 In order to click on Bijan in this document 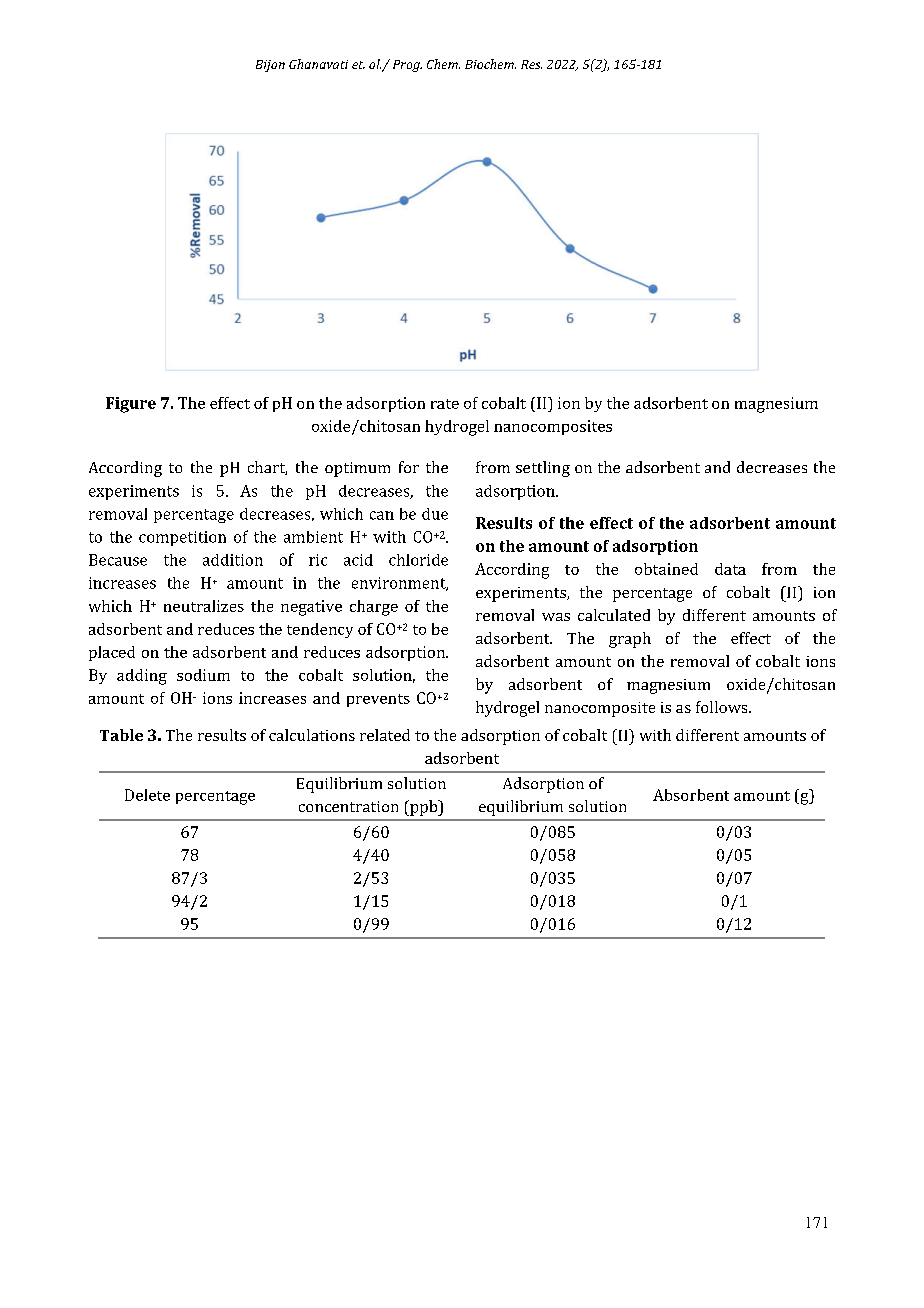, I will do `click(270, 66)`.
